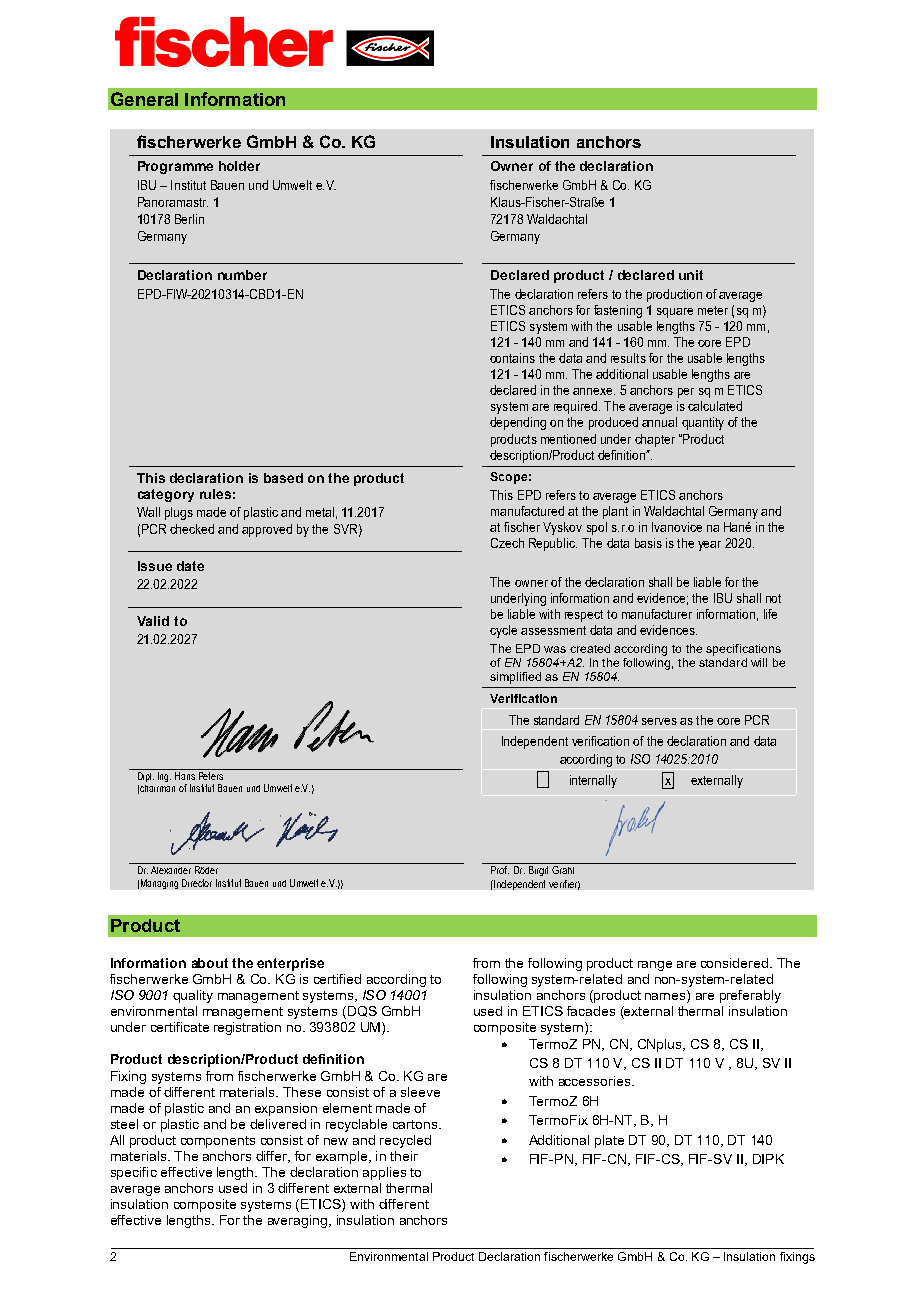 The image size is (924, 1308). I want to click on number, so click(242, 275).
